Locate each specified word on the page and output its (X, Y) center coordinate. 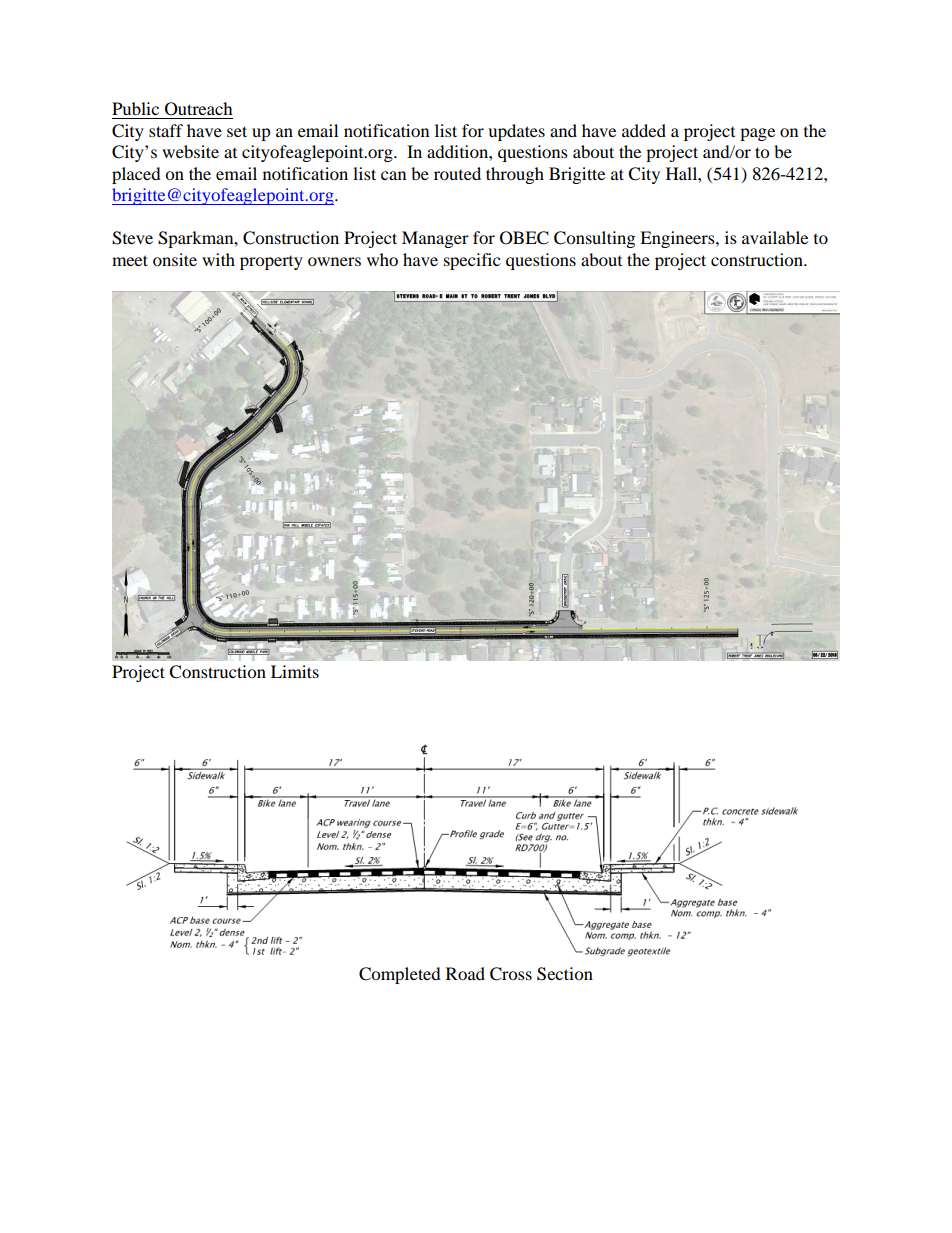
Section (565, 974)
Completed (400, 975)
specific (472, 261)
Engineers (678, 239)
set (237, 131)
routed (457, 173)
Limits (295, 671)
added (644, 130)
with (218, 259)
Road (465, 973)
